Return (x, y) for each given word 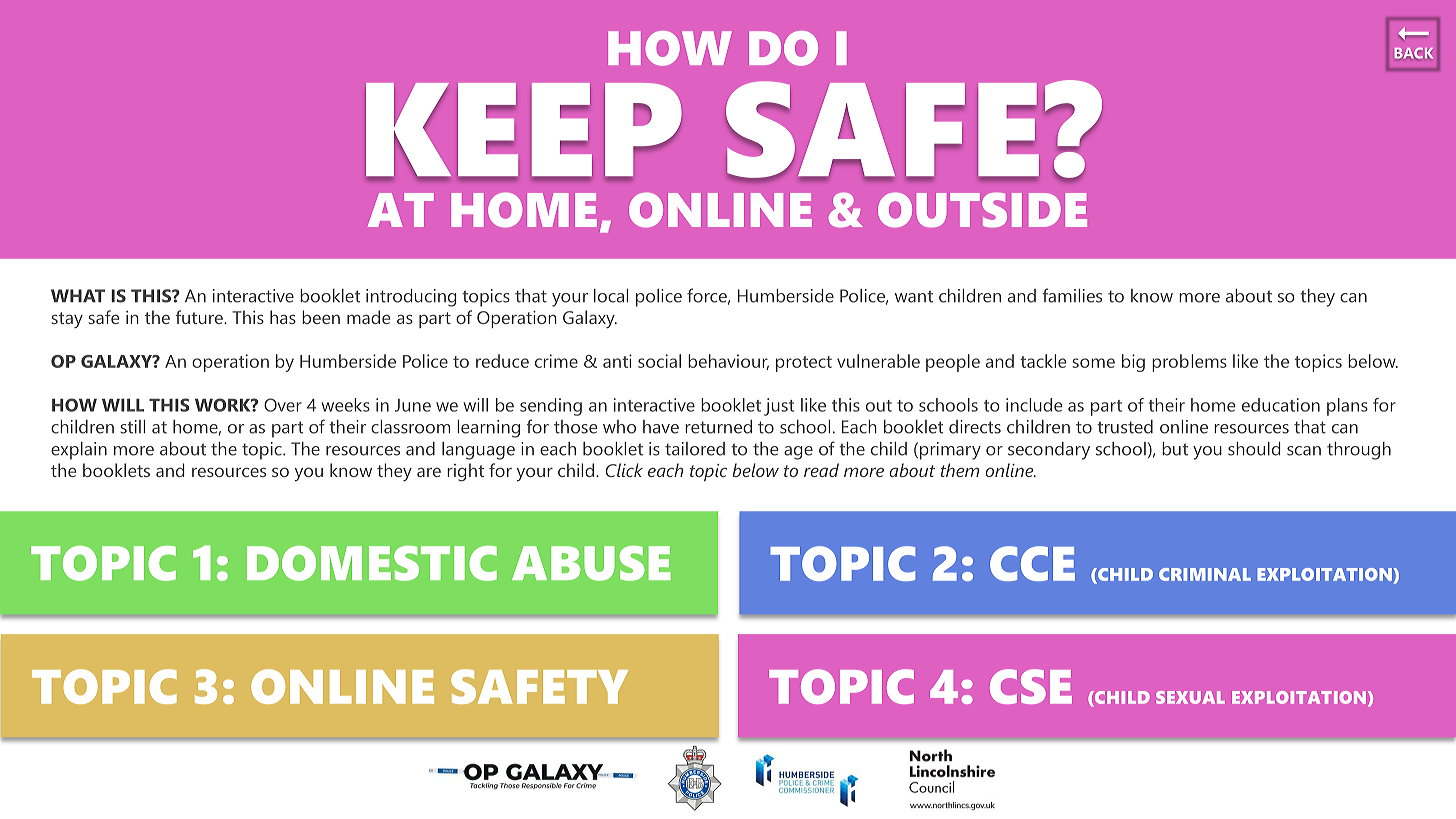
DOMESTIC (372, 563)
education (1281, 405)
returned (718, 427)
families (1072, 295)
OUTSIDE (982, 210)
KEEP (523, 131)
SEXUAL (1190, 697)
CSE (1031, 686)
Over (283, 405)
